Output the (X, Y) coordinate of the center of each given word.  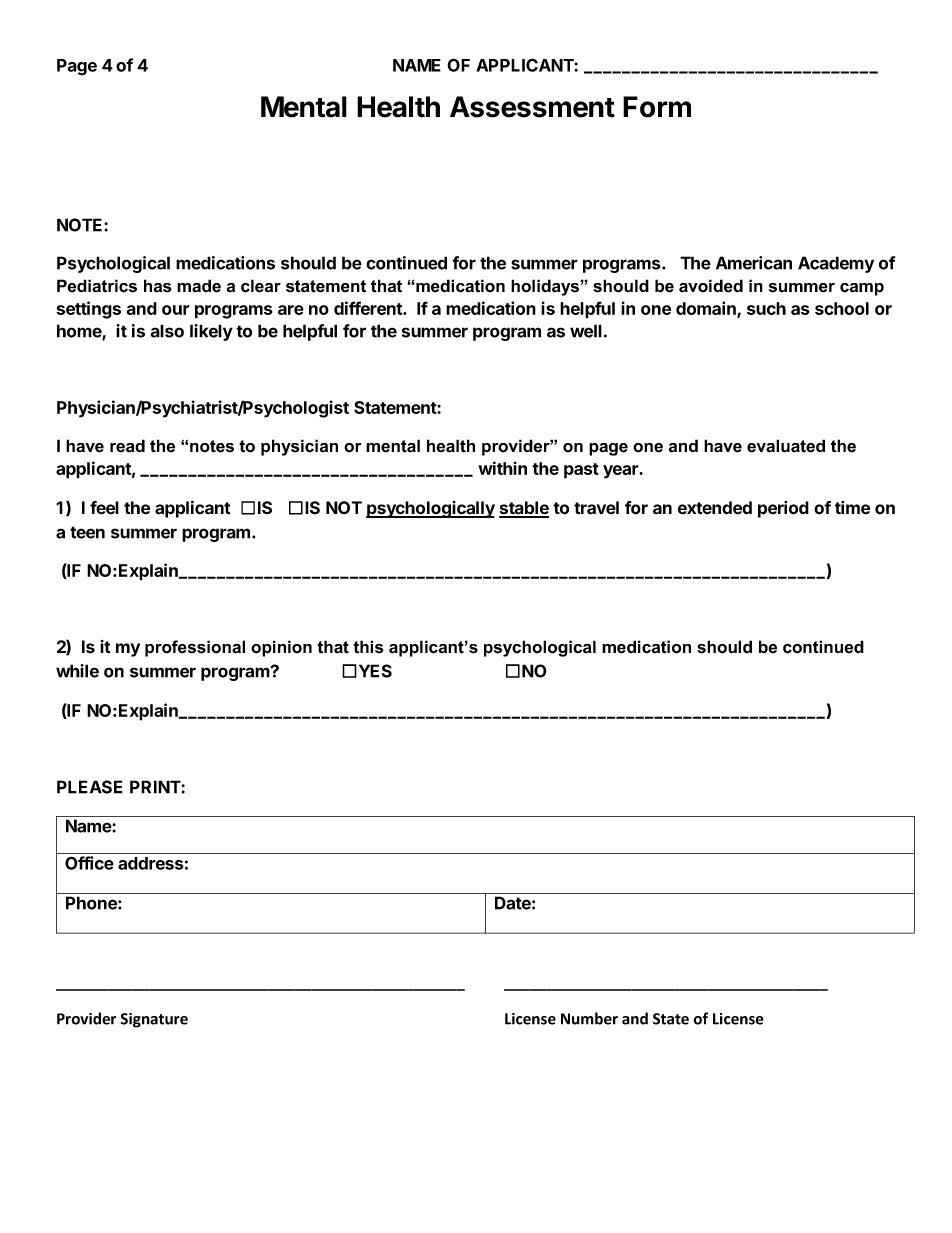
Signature (154, 1020)
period (783, 509)
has (158, 286)
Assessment (532, 107)
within (502, 468)
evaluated (786, 446)
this (368, 647)
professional (195, 648)
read (127, 446)
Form (657, 107)
